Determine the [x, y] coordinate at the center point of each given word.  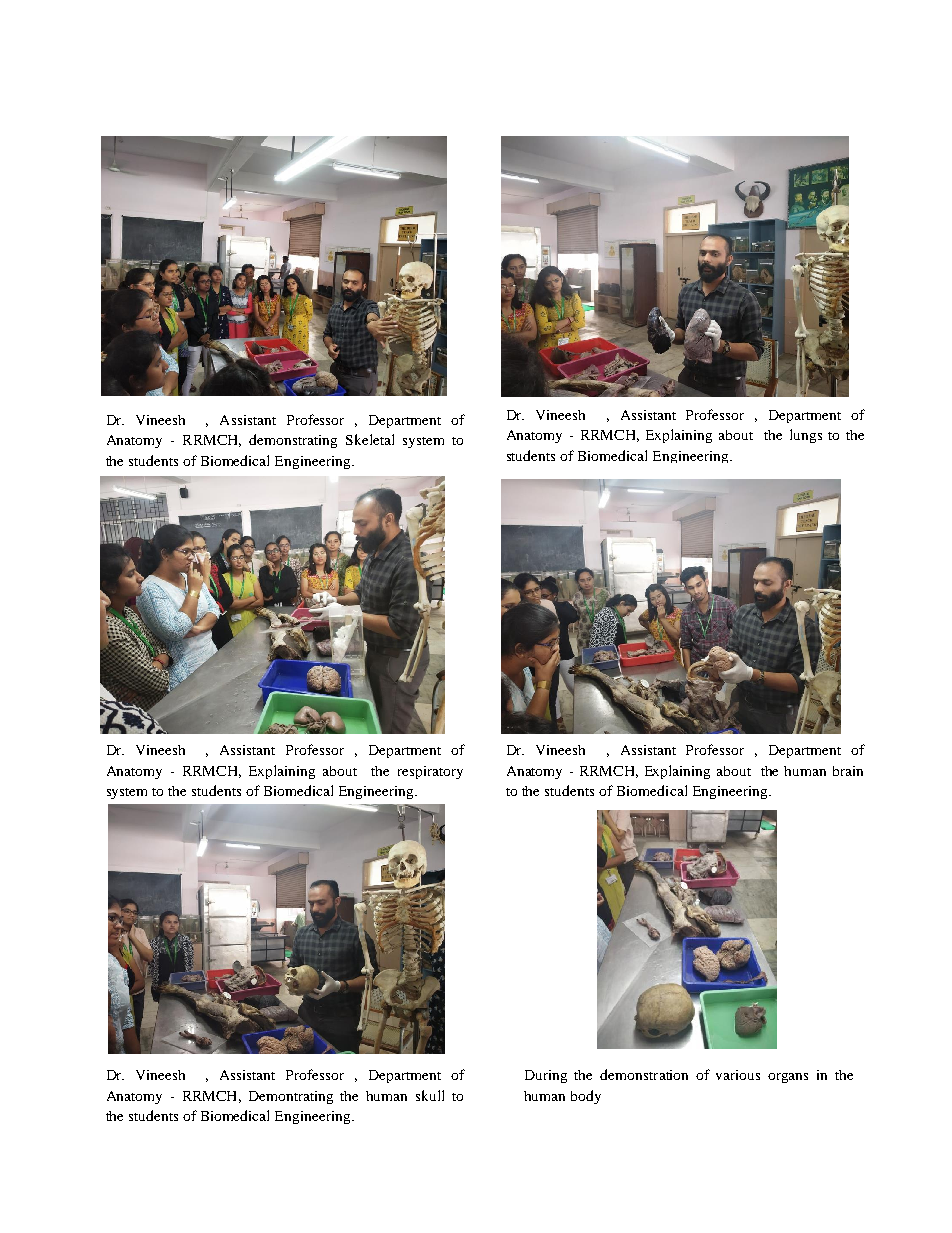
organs [788, 1078]
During [546, 1076]
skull [430, 1095]
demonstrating [293, 441]
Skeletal [370, 439]
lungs [806, 436]
